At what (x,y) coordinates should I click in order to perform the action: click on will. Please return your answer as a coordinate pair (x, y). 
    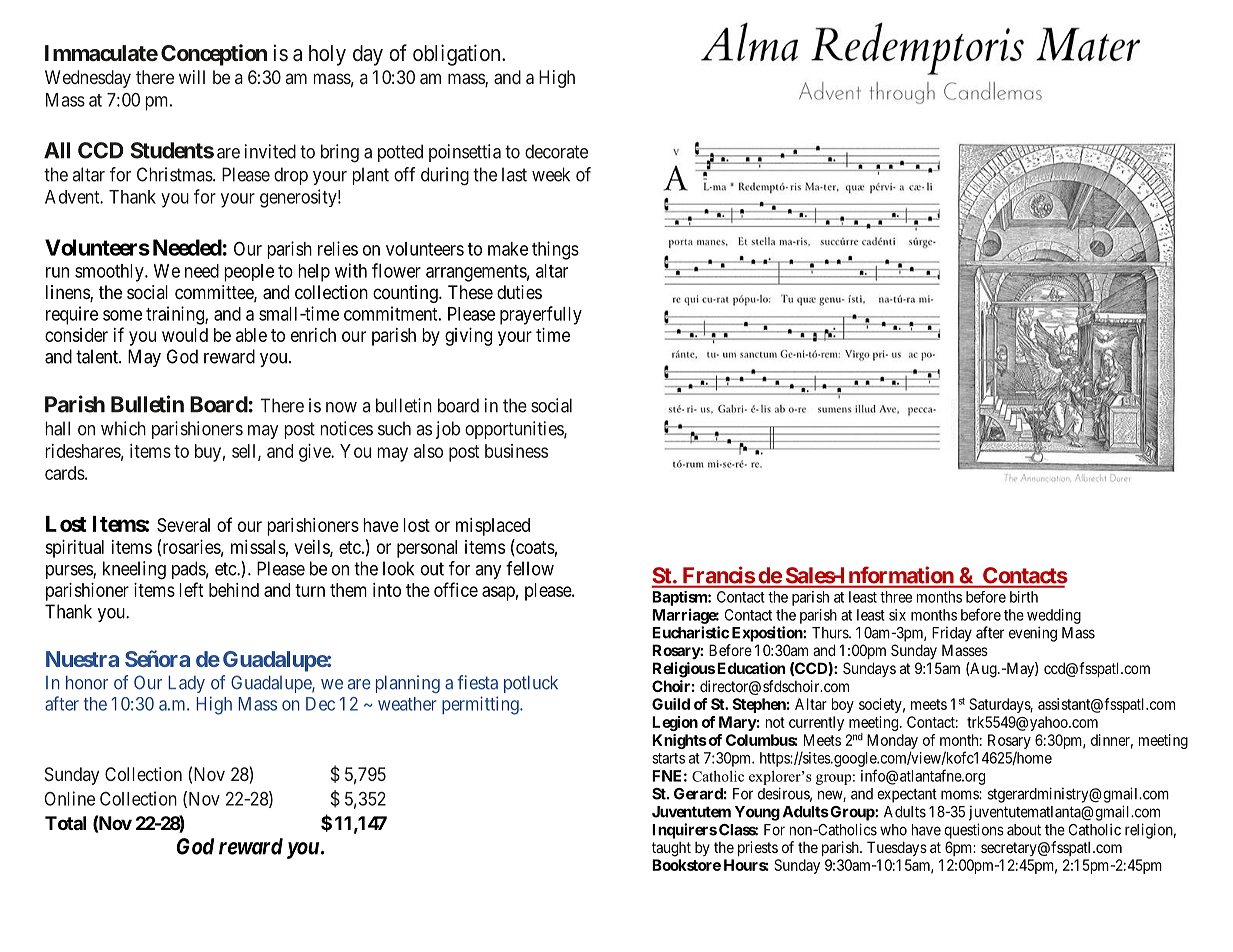
    Looking at the image, I should click on (192, 77).
